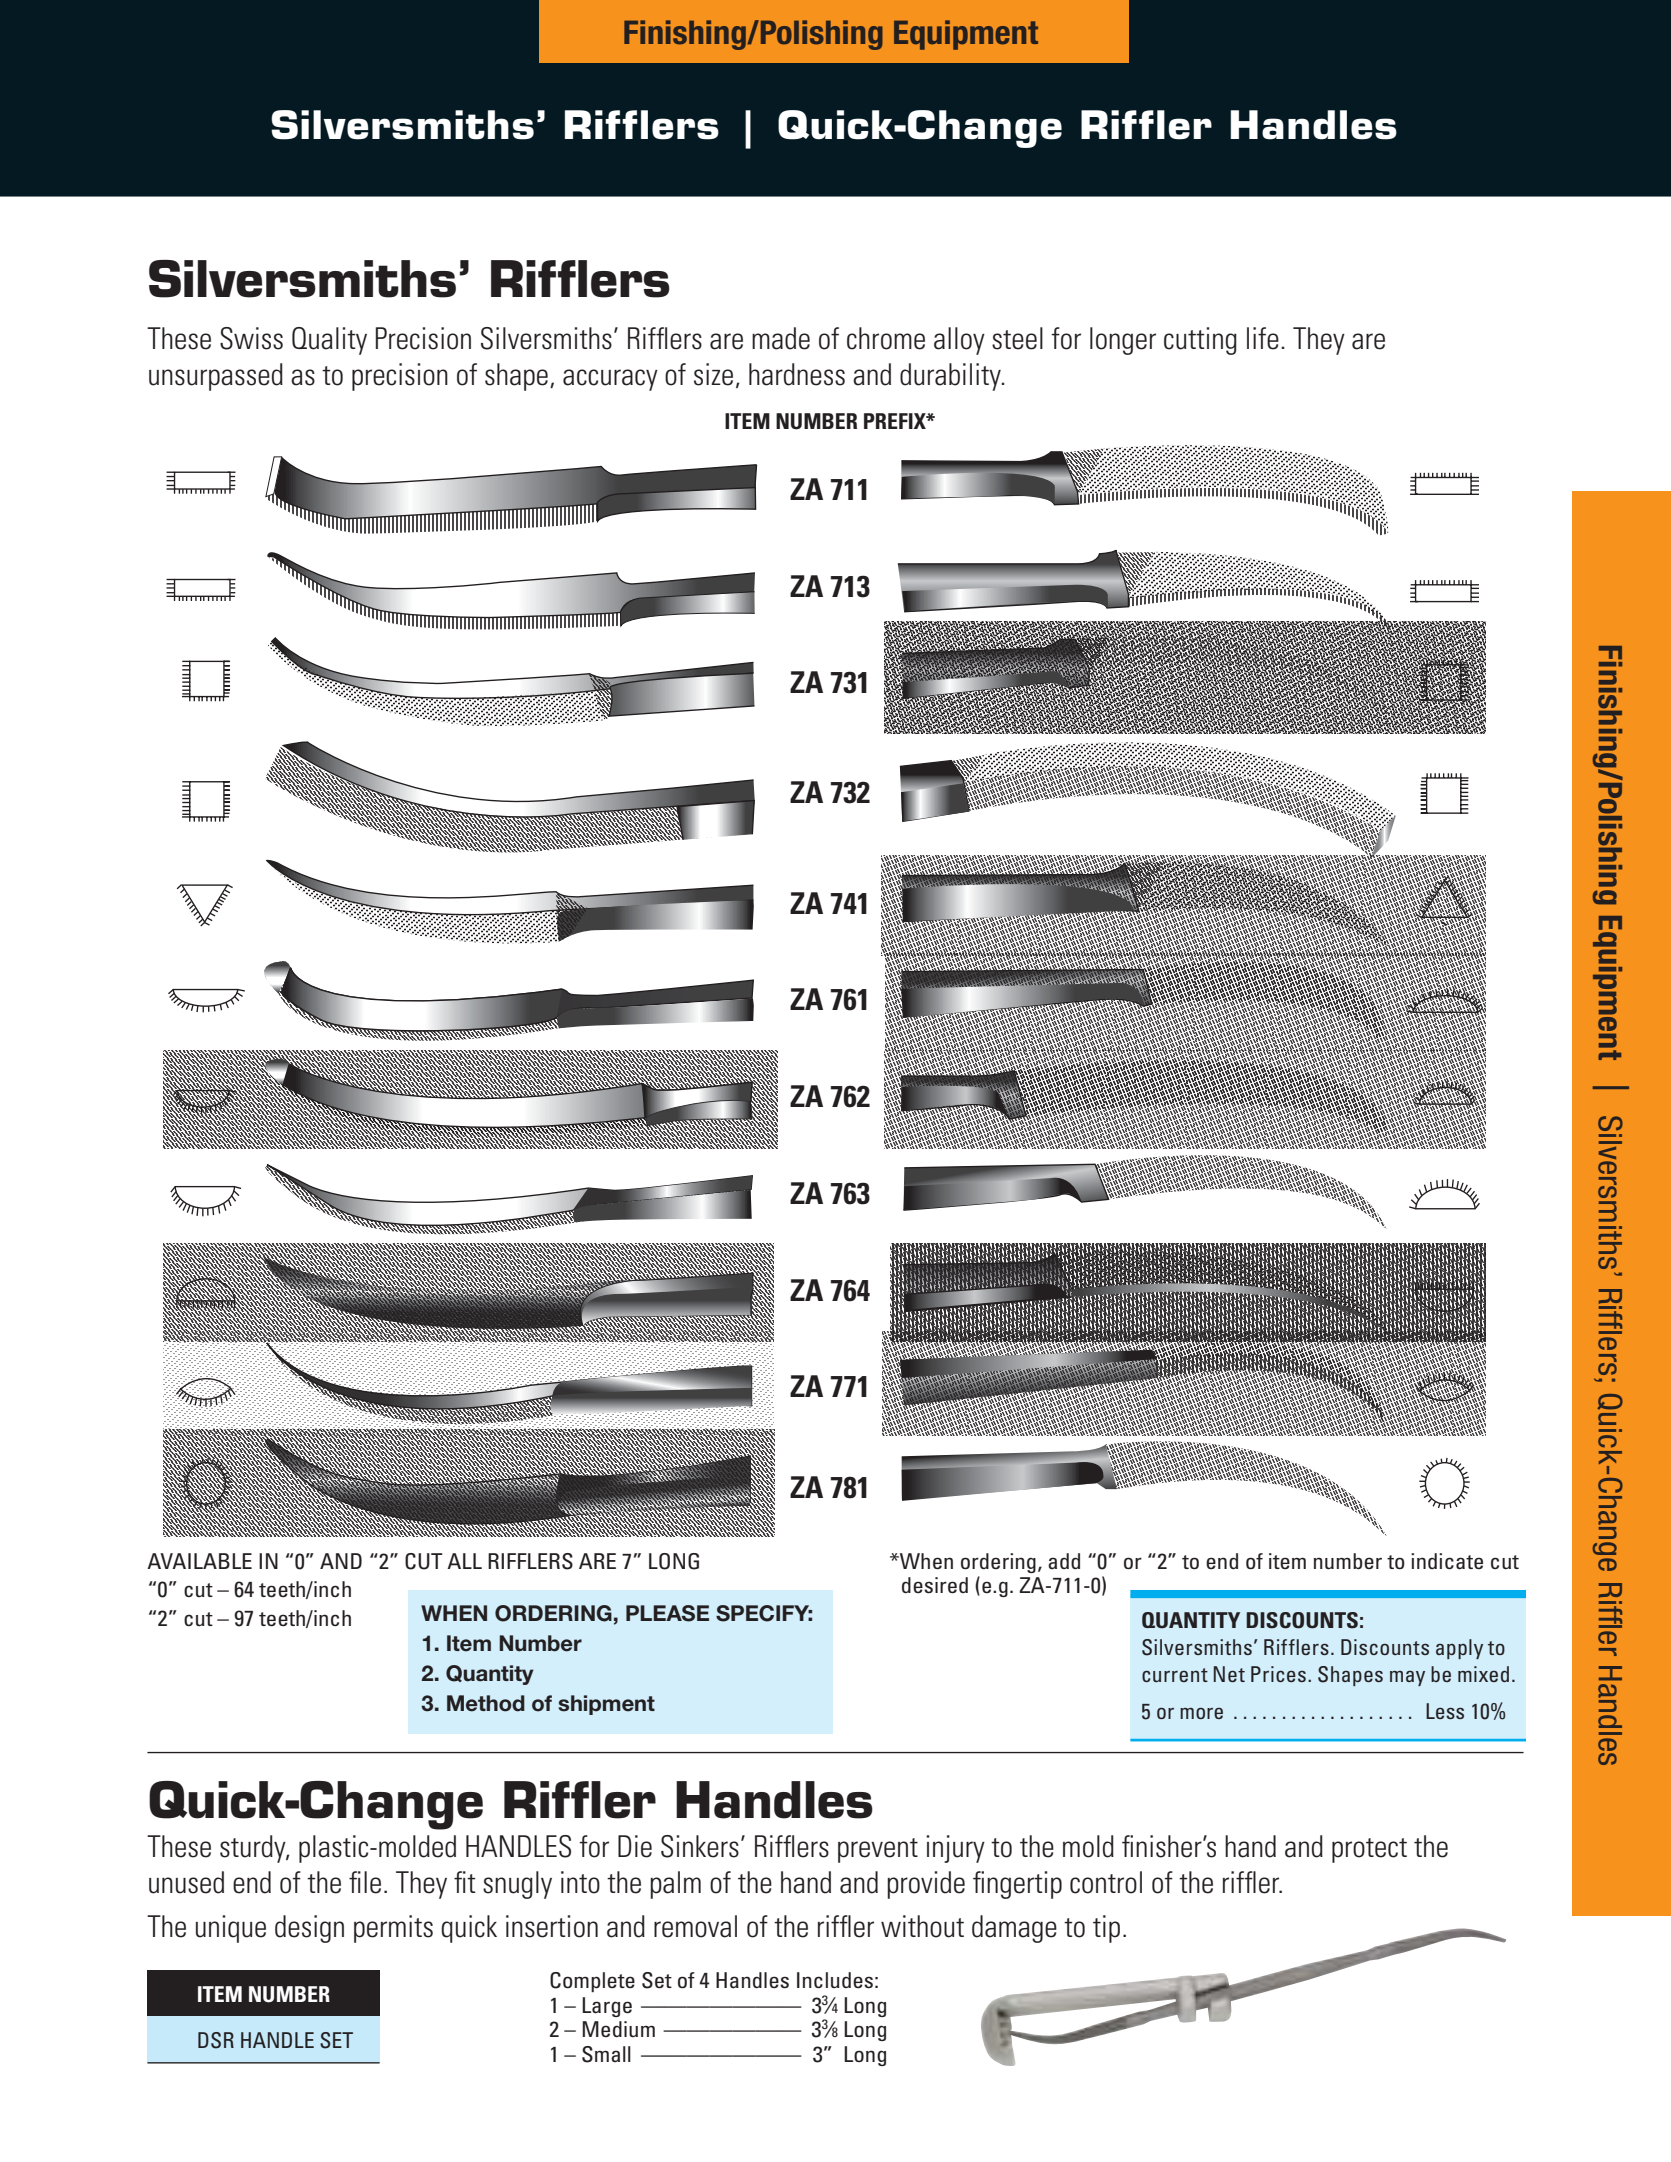  Describe the element at coordinates (309, 1929) in the document. I see `design` at that location.
